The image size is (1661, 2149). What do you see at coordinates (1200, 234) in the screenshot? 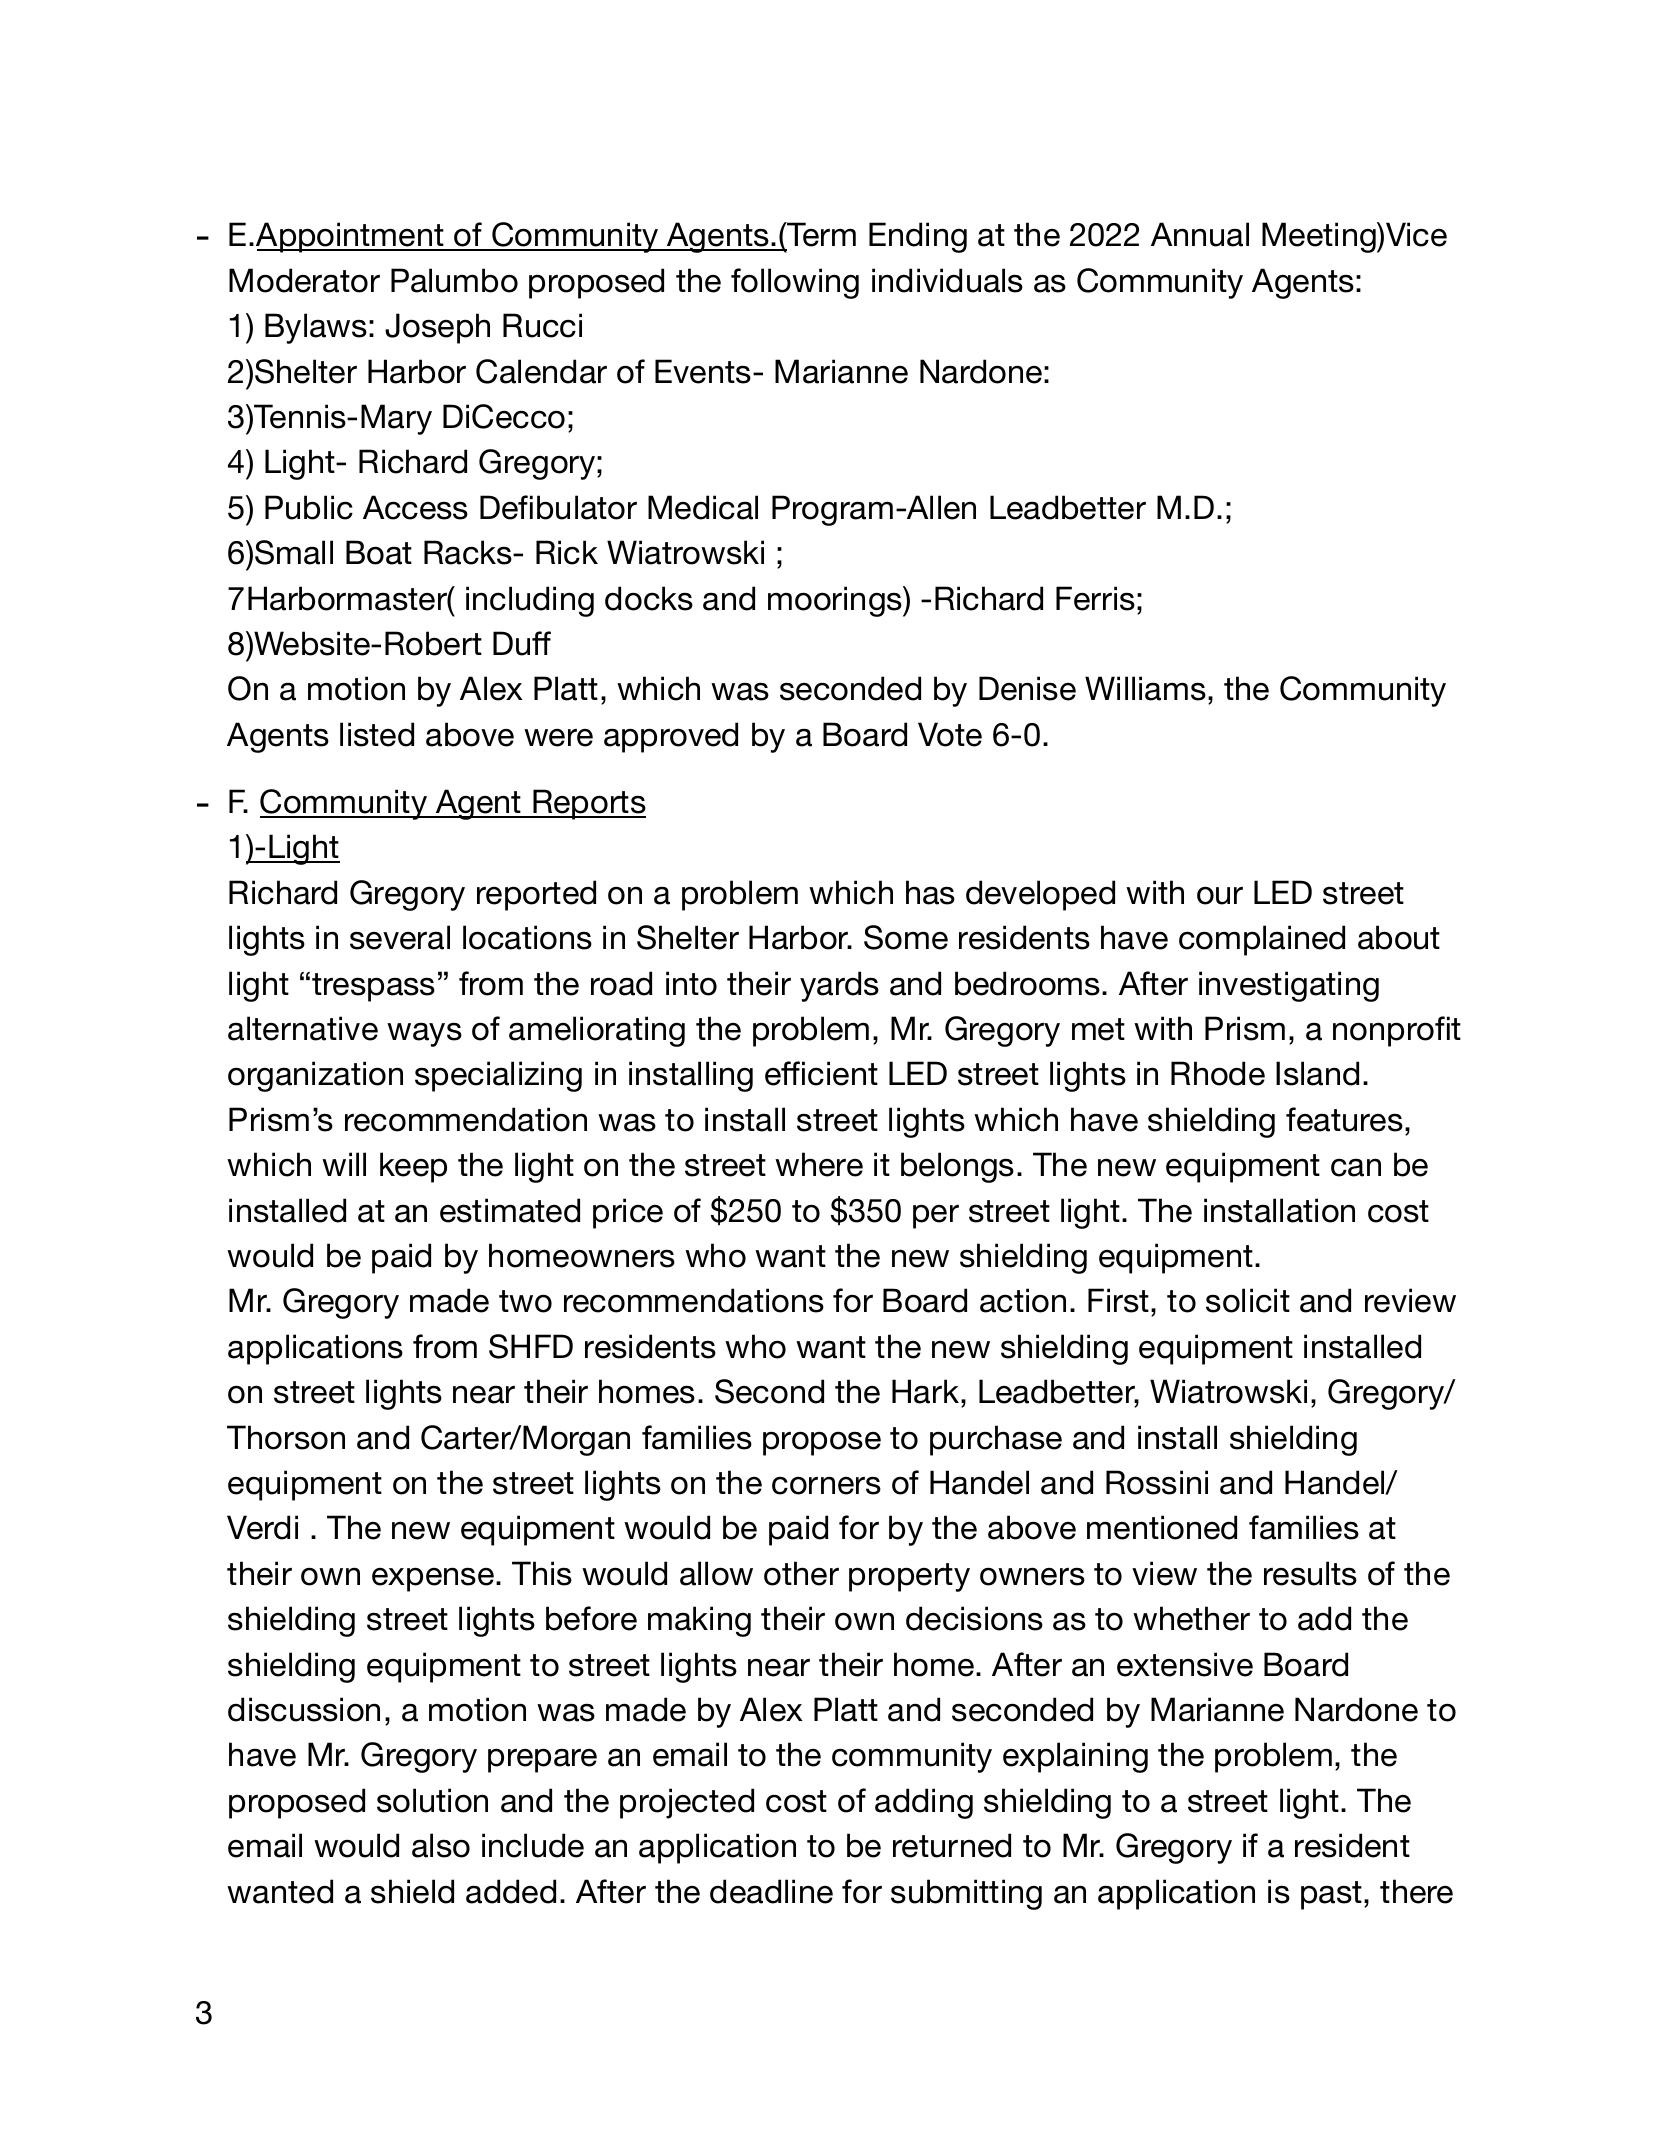
I see `Annual` at bounding box center [1200, 234].
